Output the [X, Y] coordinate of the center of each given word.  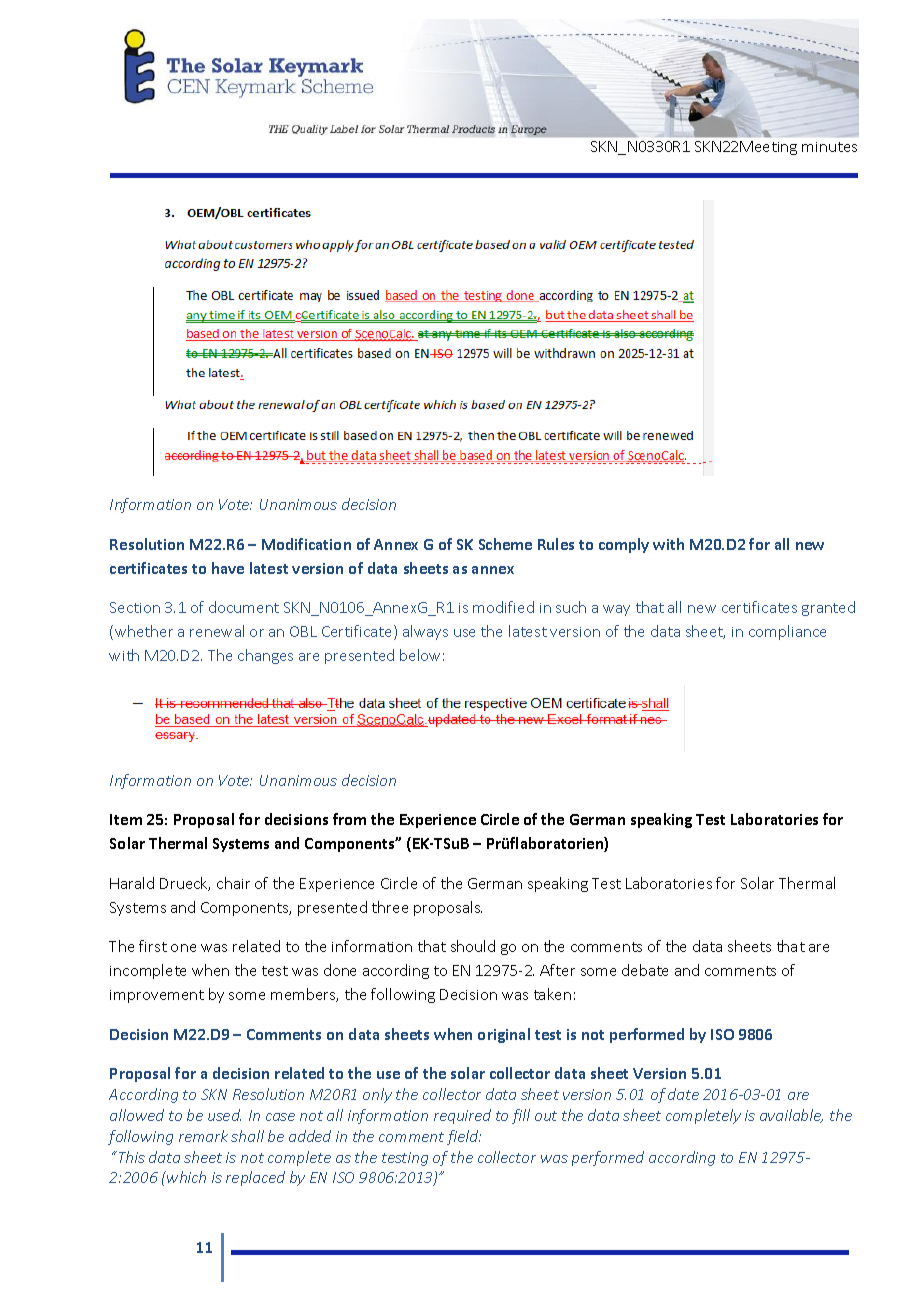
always [425, 632]
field [464, 1137]
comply [624, 545]
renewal [217, 631]
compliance [787, 632]
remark [203, 1136]
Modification [306, 544]
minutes [829, 147]
